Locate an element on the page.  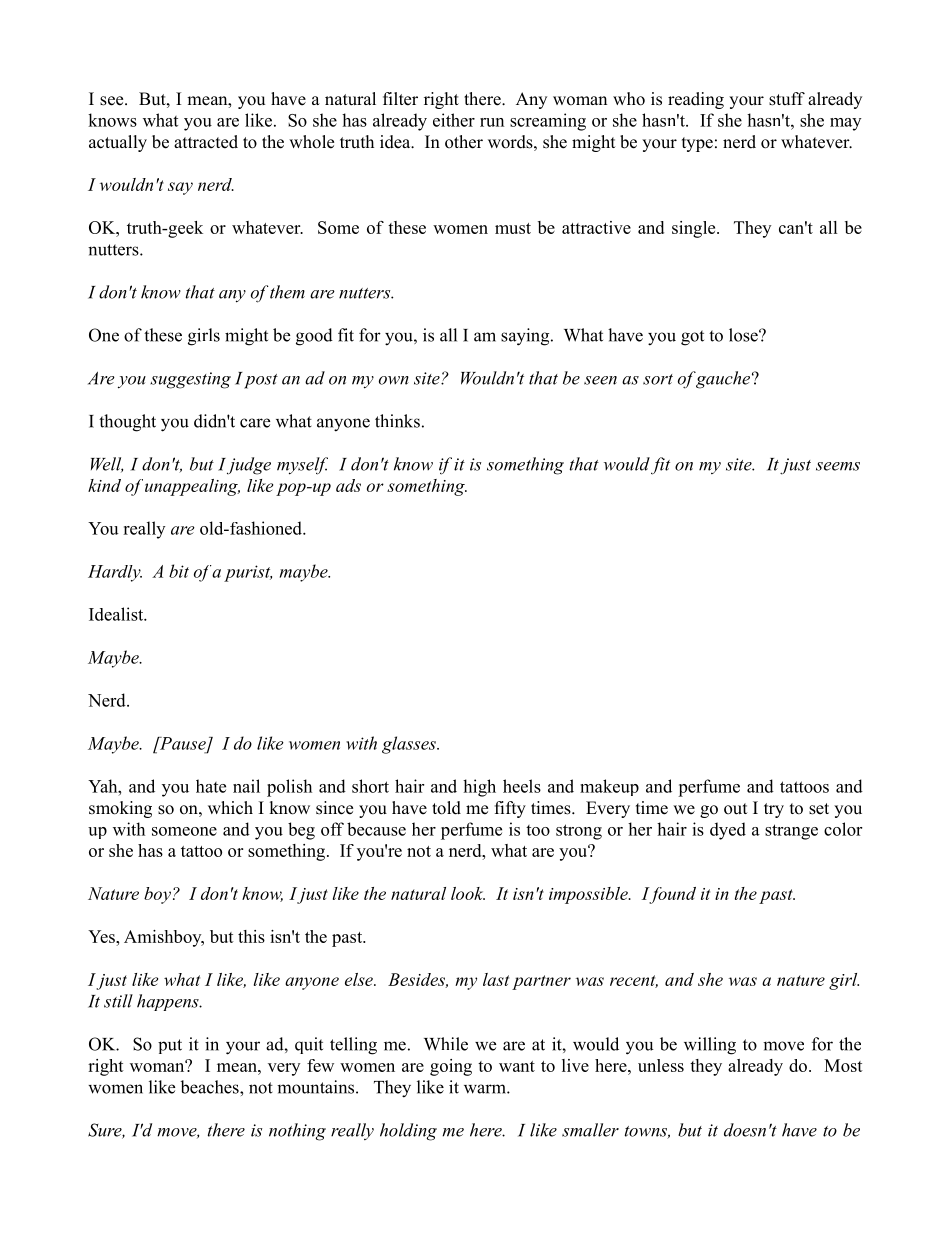
nail is located at coordinates (246, 786).
